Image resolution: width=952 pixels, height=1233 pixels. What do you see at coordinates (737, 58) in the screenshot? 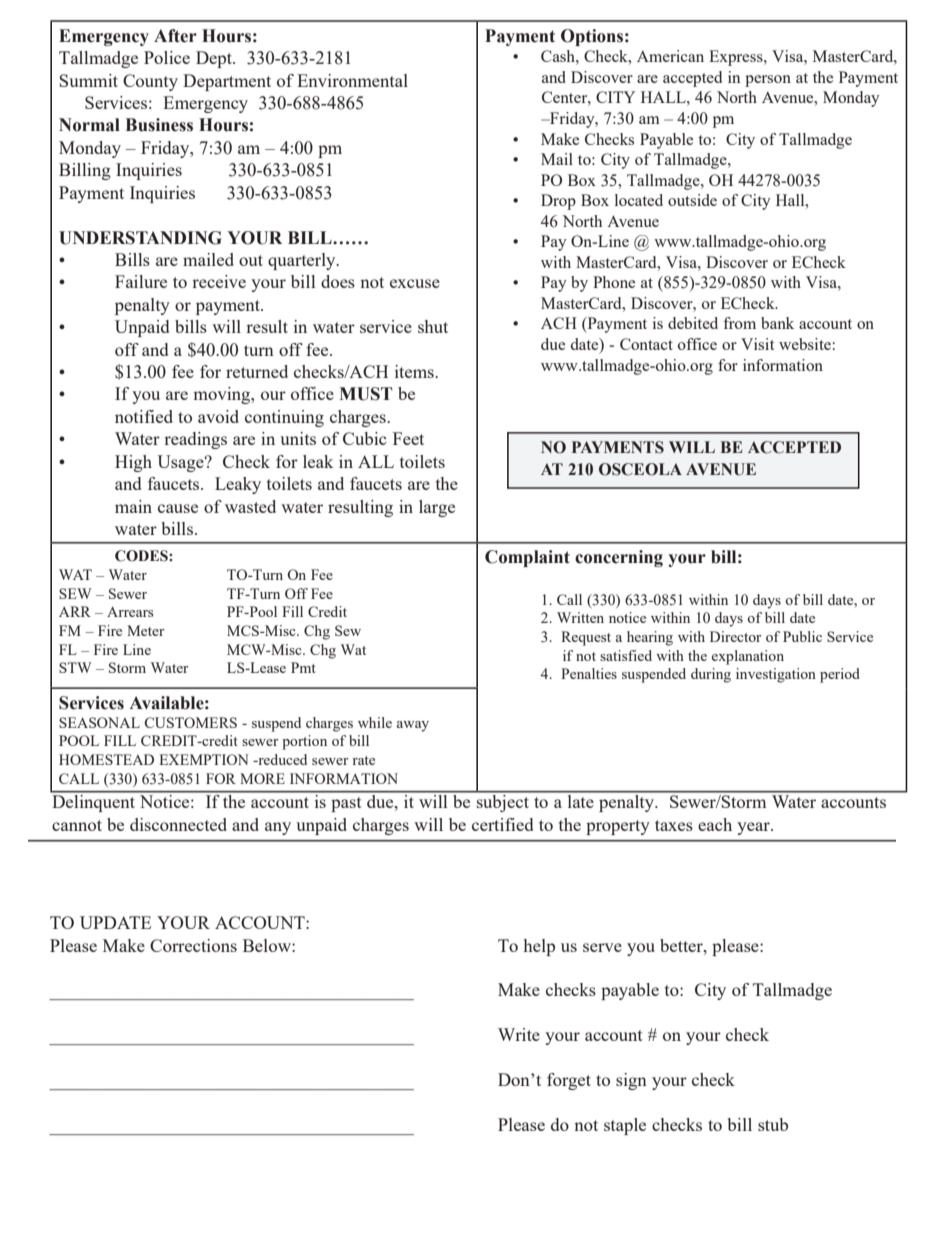
I see `Express` at bounding box center [737, 58].
